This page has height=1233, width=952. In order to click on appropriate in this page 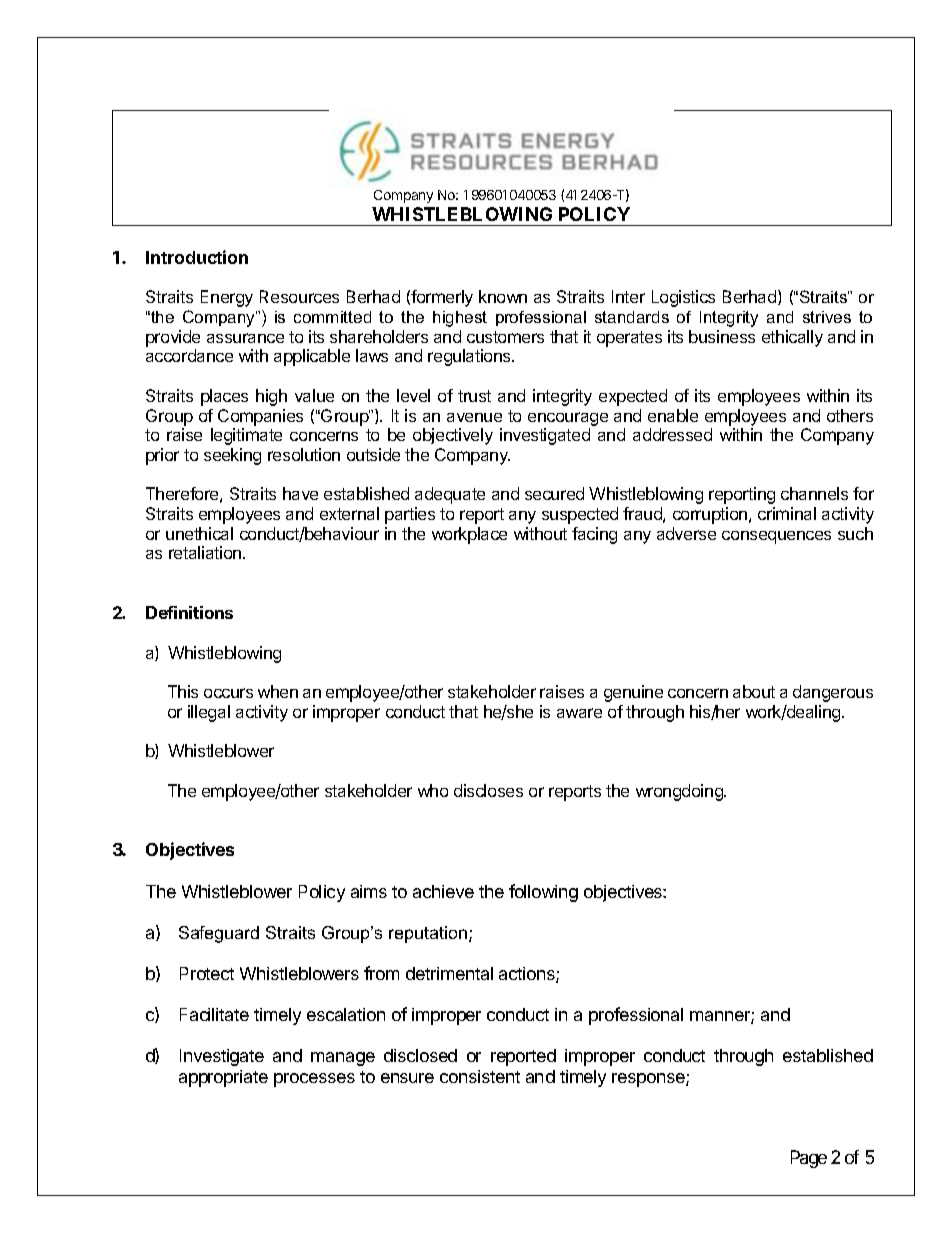, I will do `click(223, 1078)`.
